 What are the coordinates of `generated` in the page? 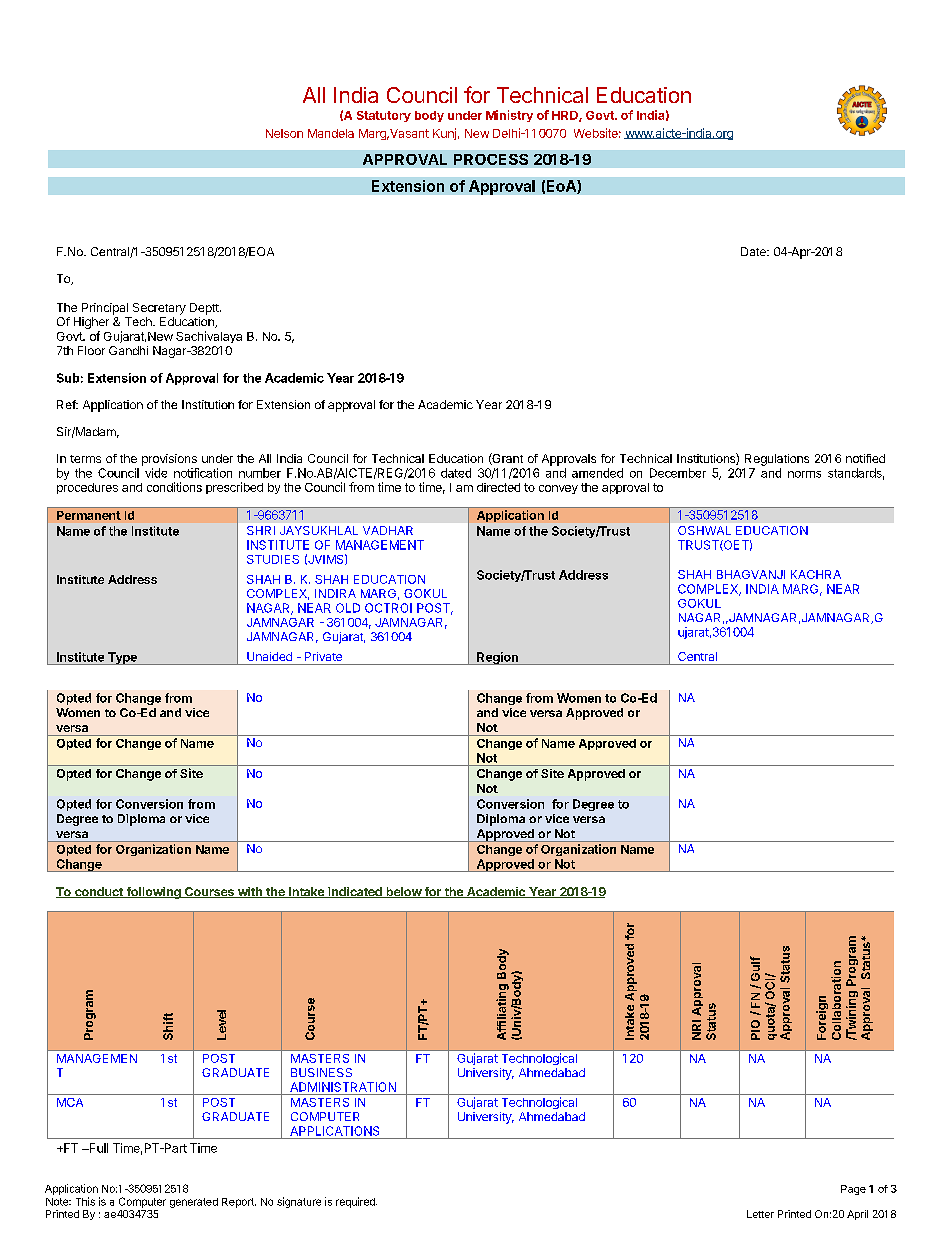 It's located at (194, 1203).
